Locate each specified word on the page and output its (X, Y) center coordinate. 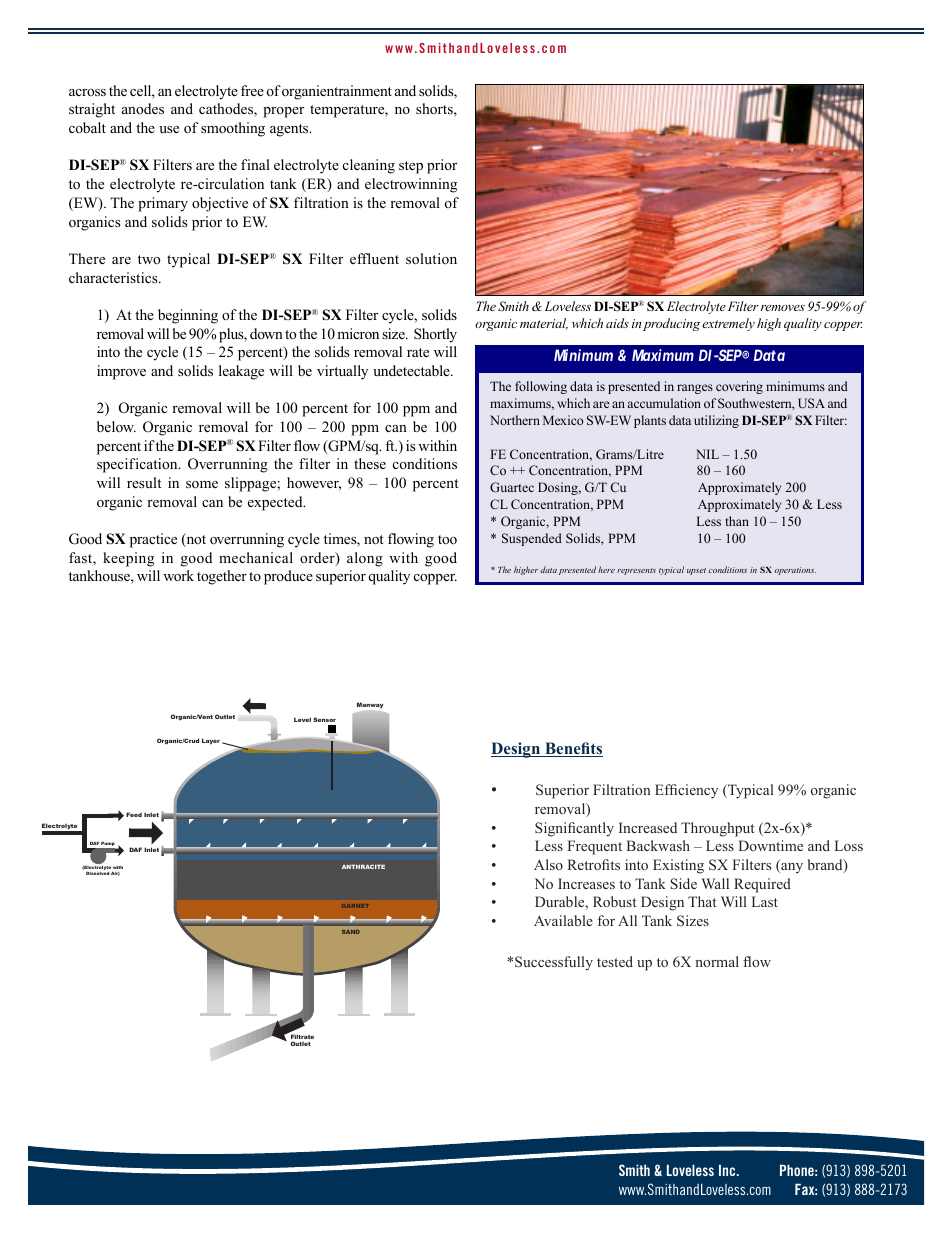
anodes (143, 108)
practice (153, 540)
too (447, 539)
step (411, 167)
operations (795, 571)
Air (115, 874)
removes (783, 308)
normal (717, 961)
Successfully (554, 963)
